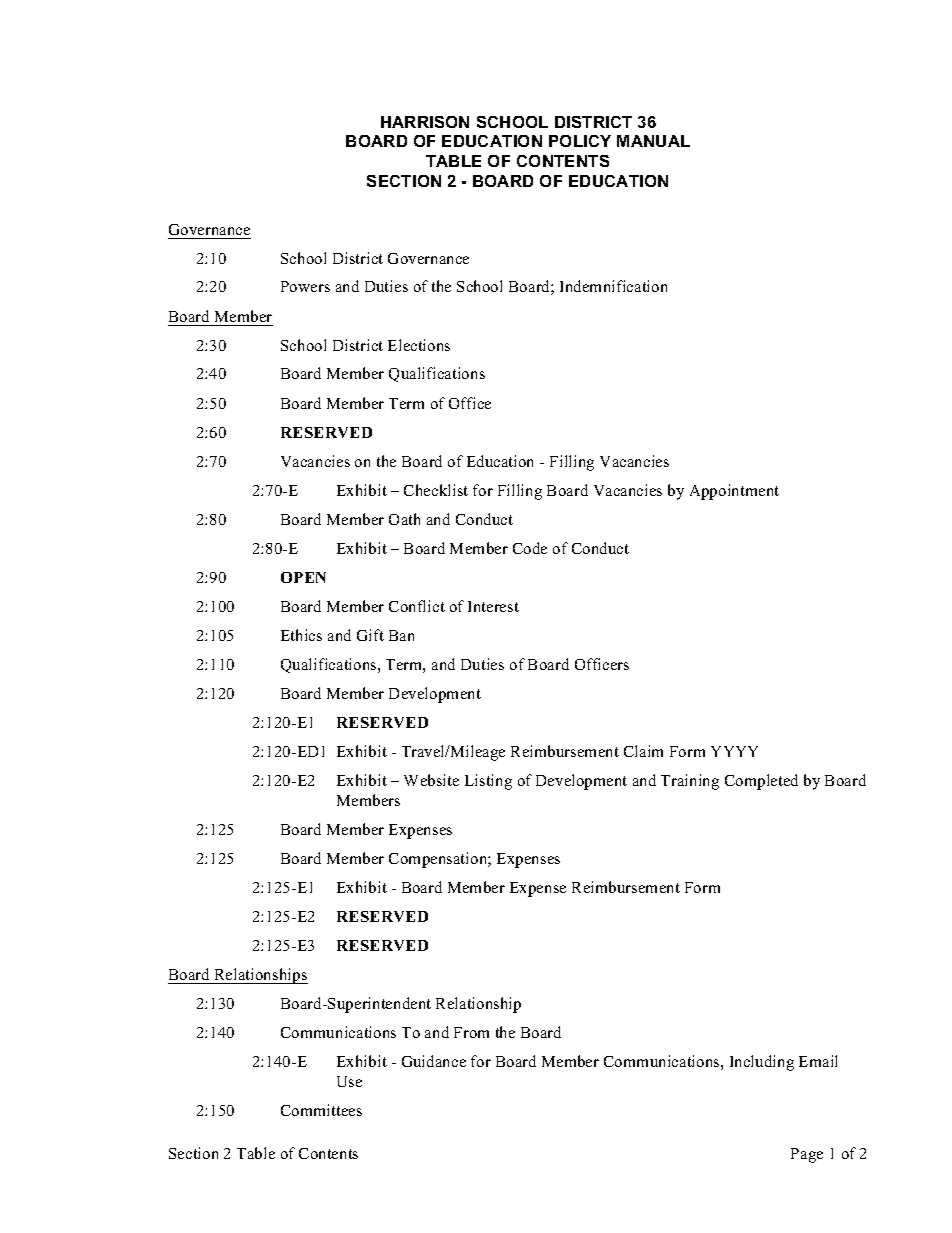  I want to click on YYYY, so click(734, 751).
